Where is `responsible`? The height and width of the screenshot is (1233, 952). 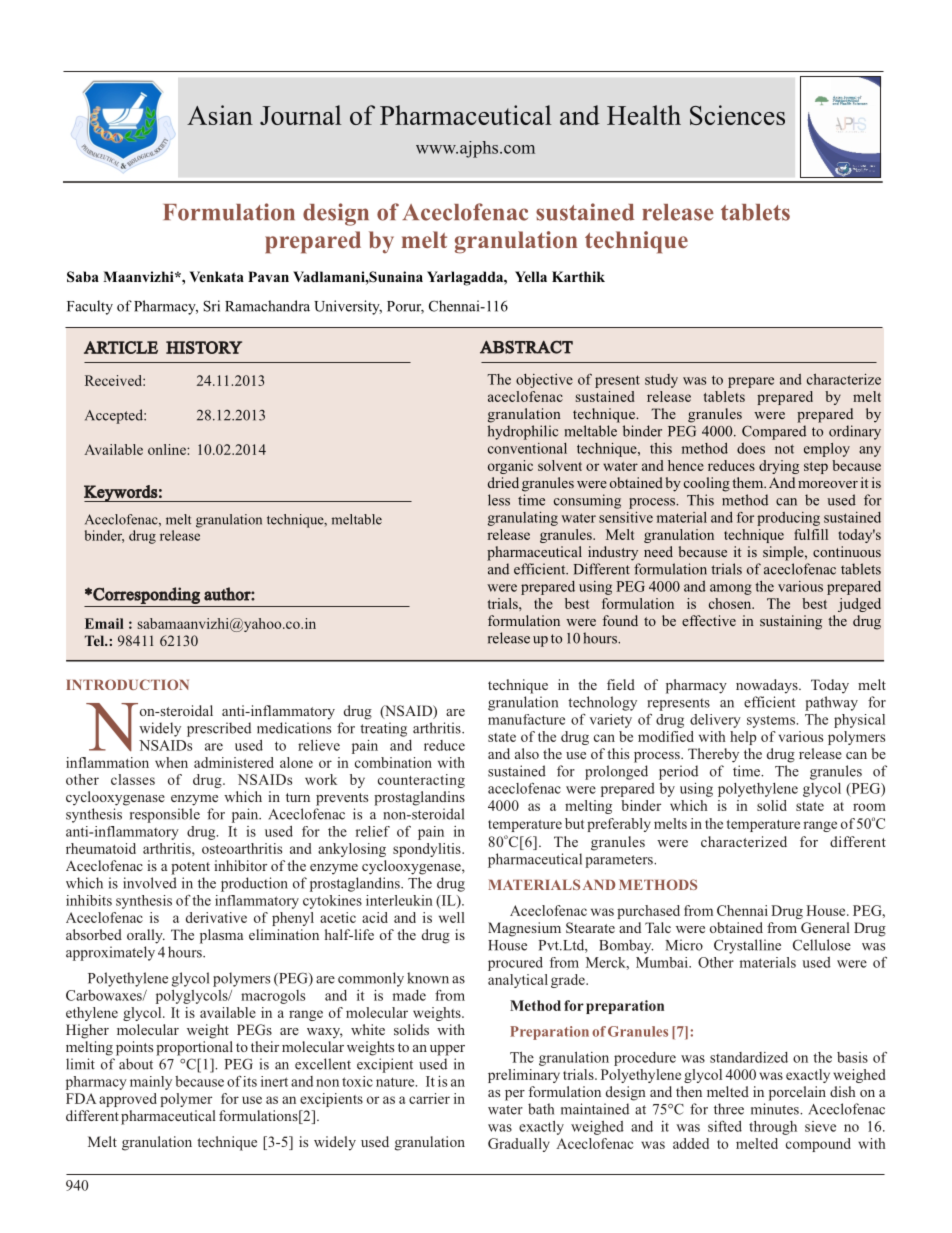
responsible is located at coordinates (165, 815).
